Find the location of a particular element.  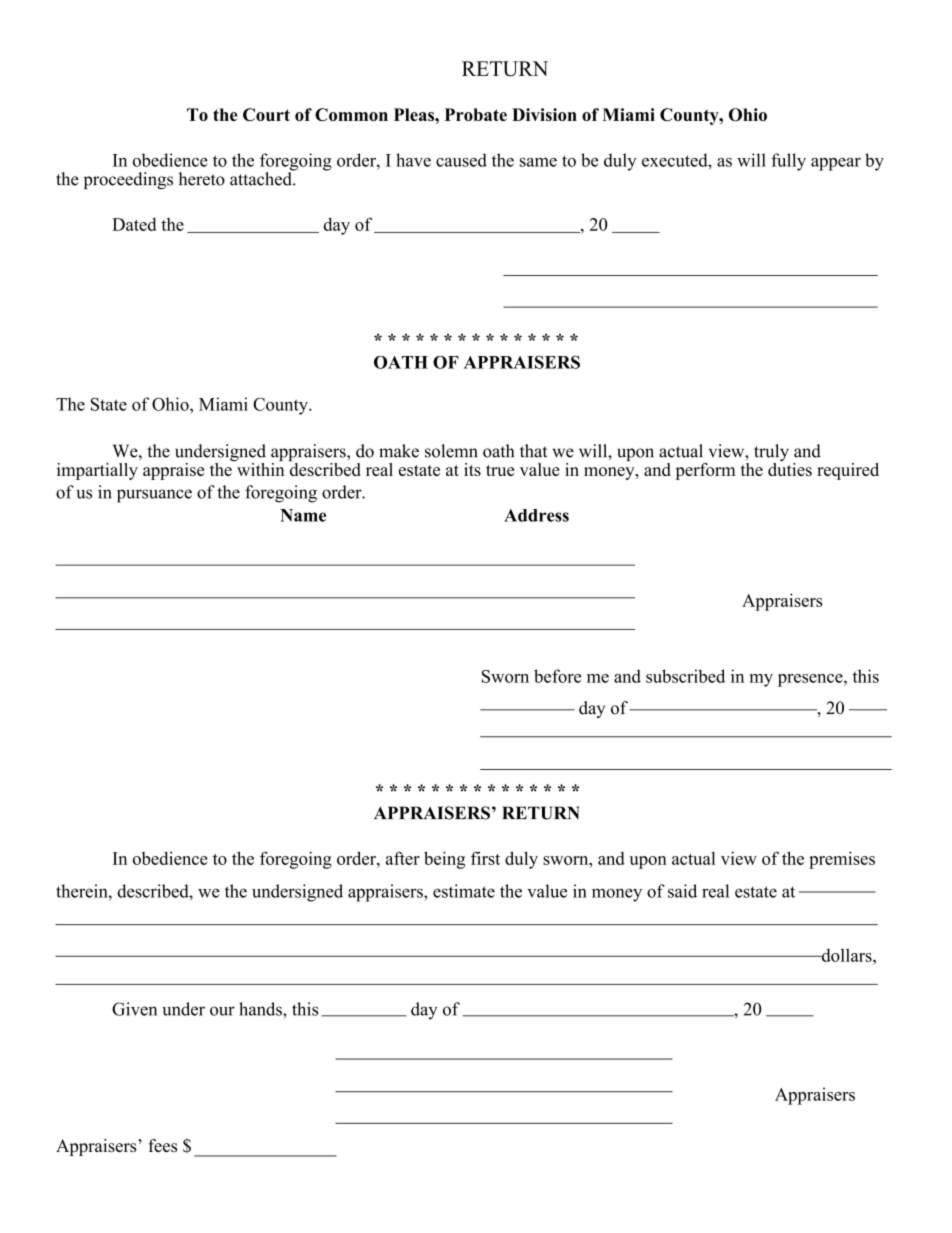

first is located at coordinates (485, 858).
